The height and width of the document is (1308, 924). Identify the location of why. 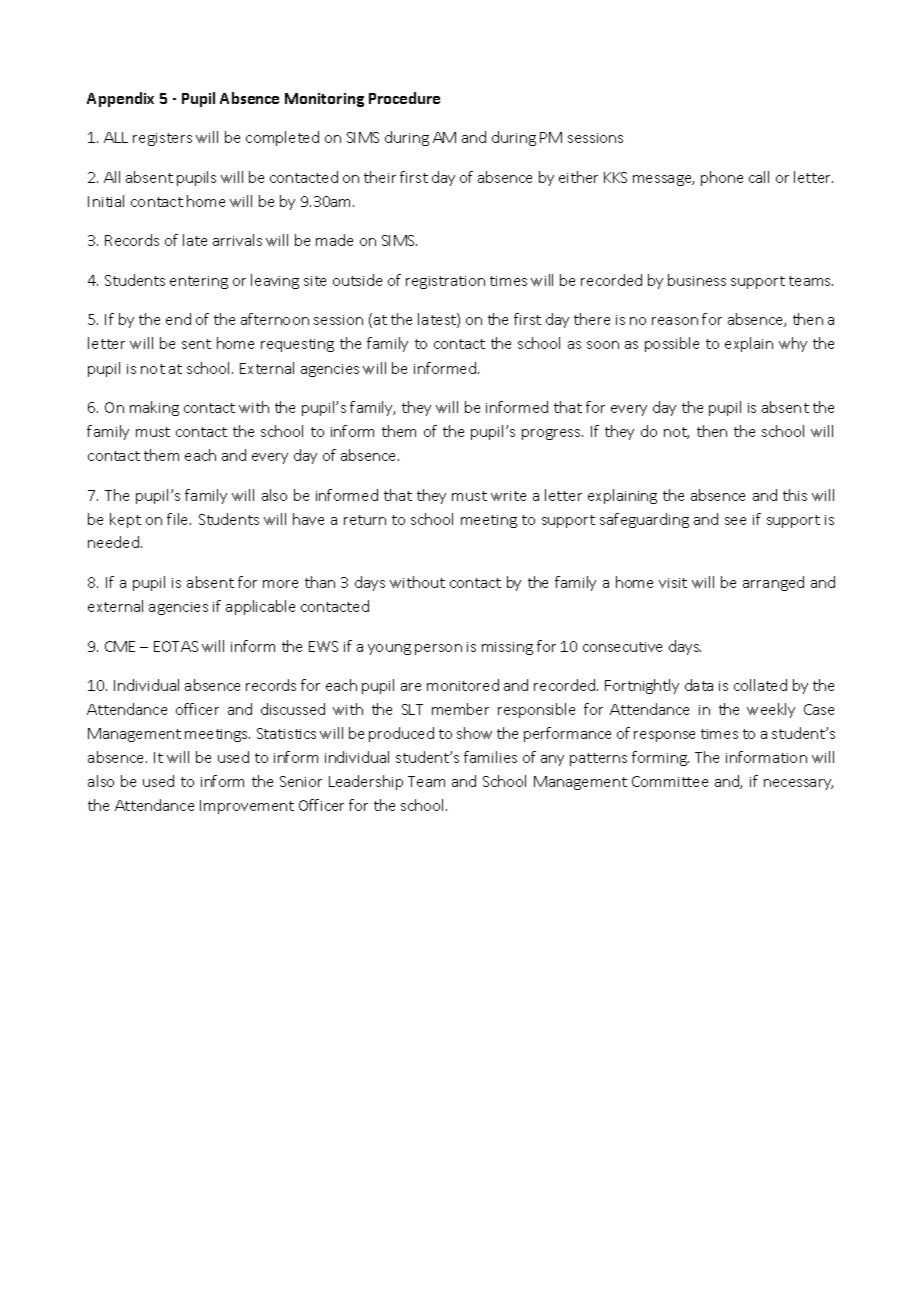
(793, 344).
